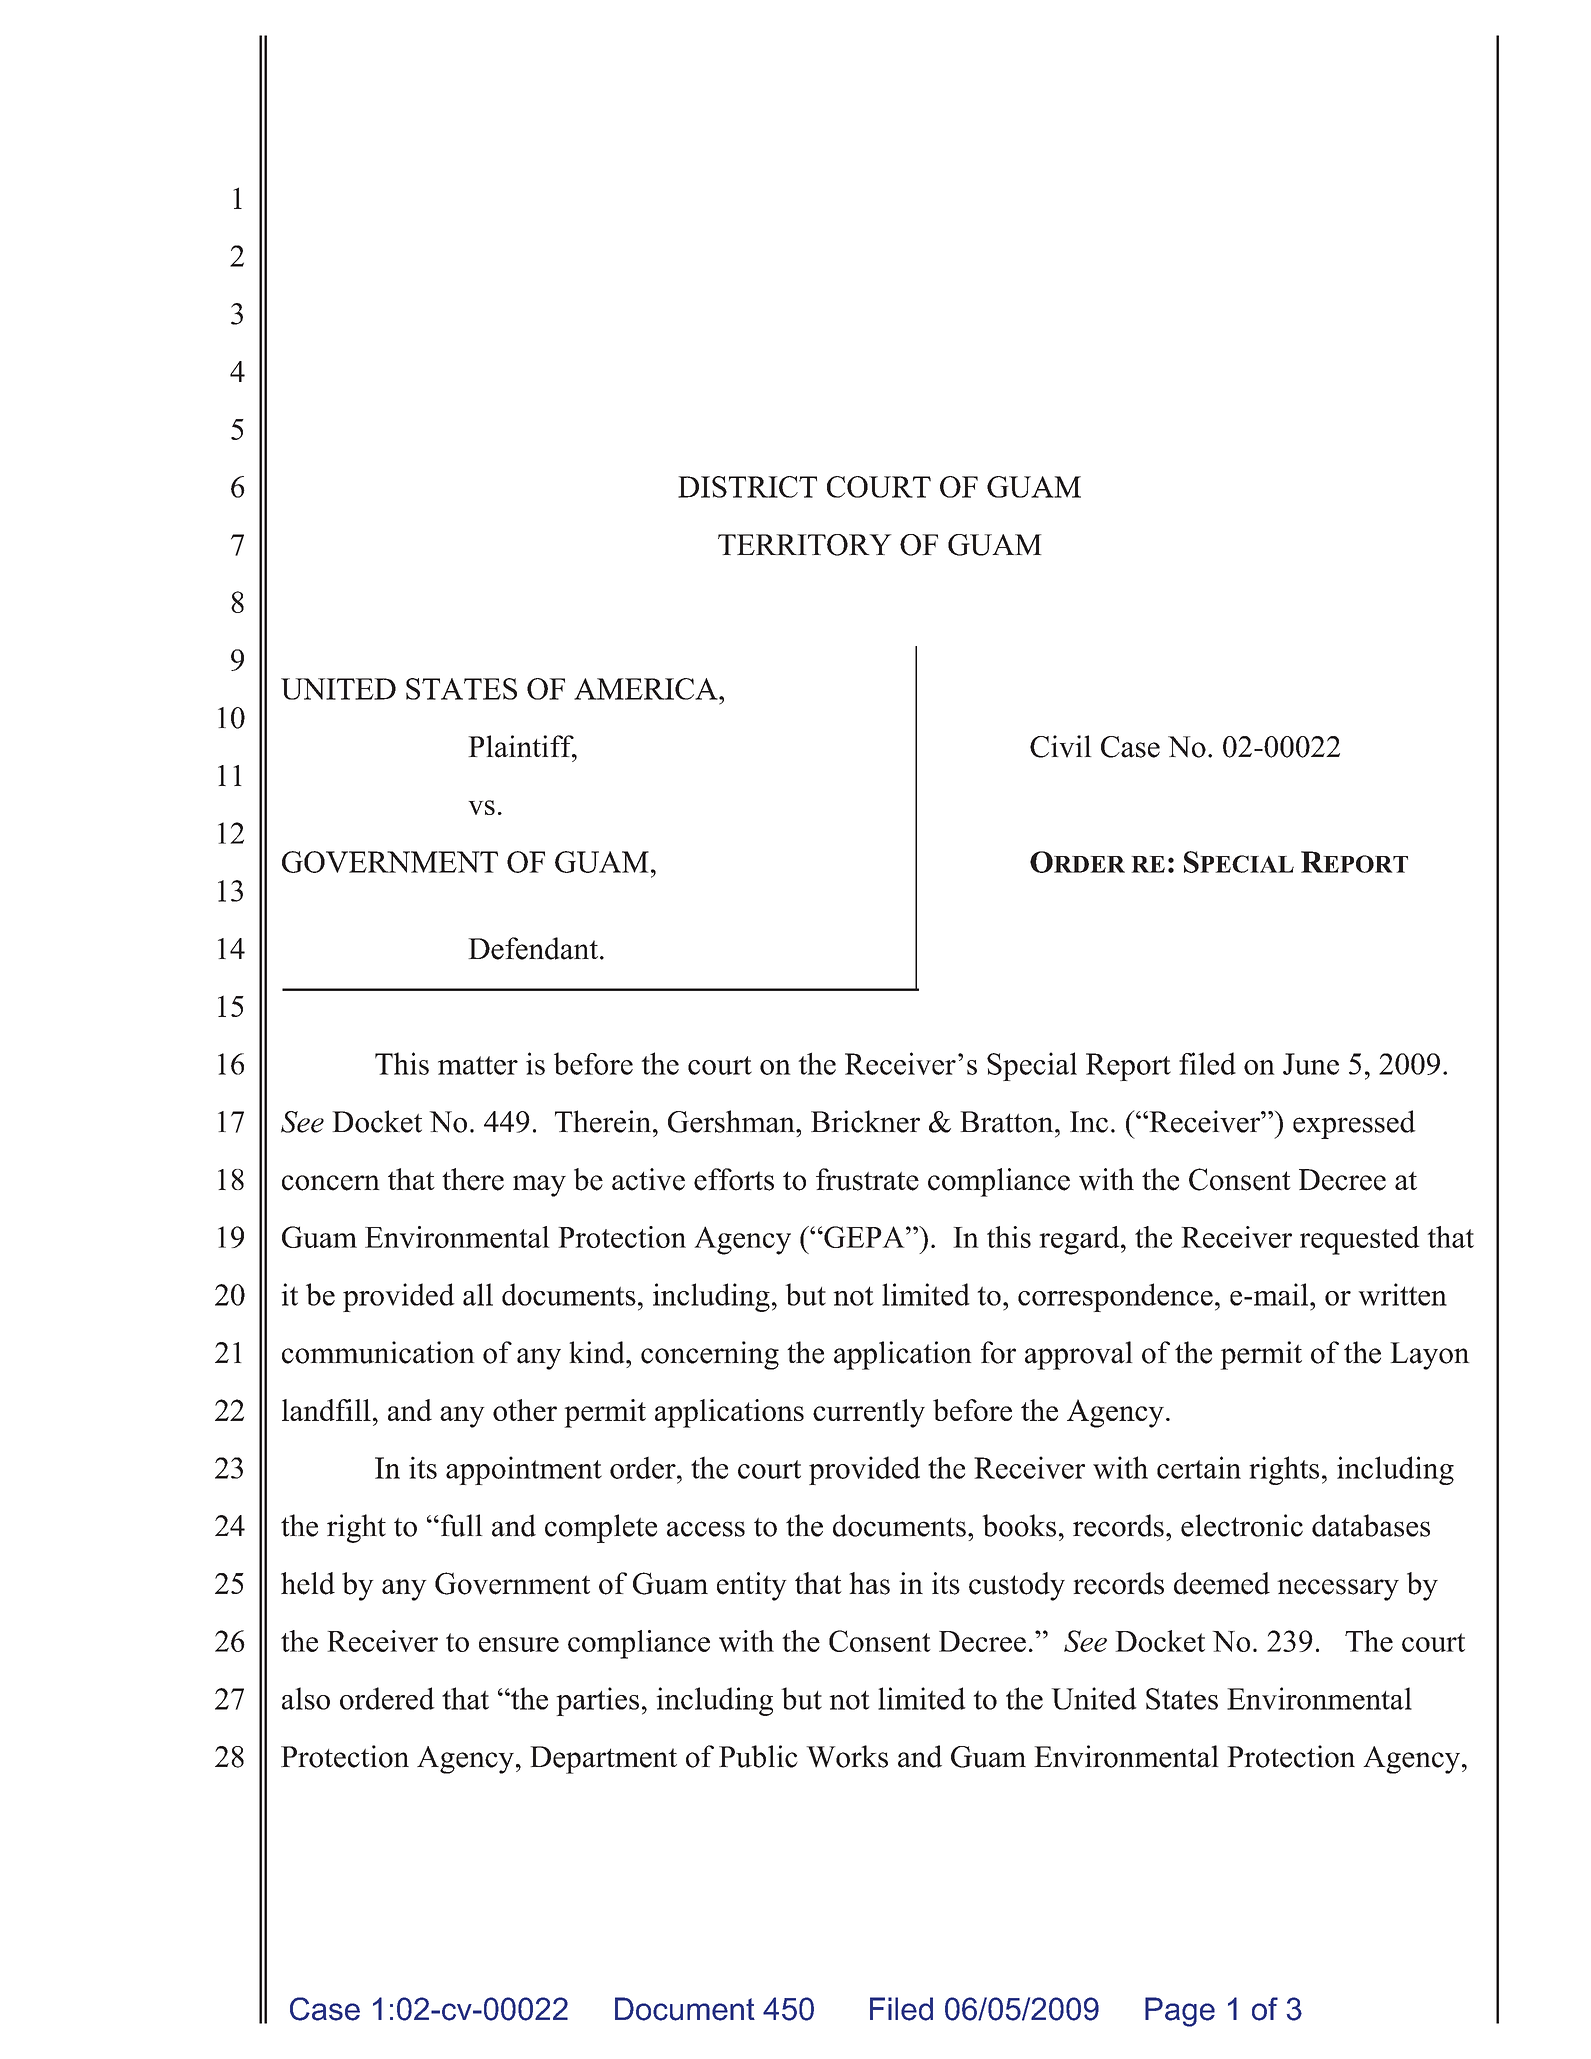 The image size is (1591, 2059). What do you see at coordinates (647, 689) in the screenshot?
I see `AMERICA` at bounding box center [647, 689].
